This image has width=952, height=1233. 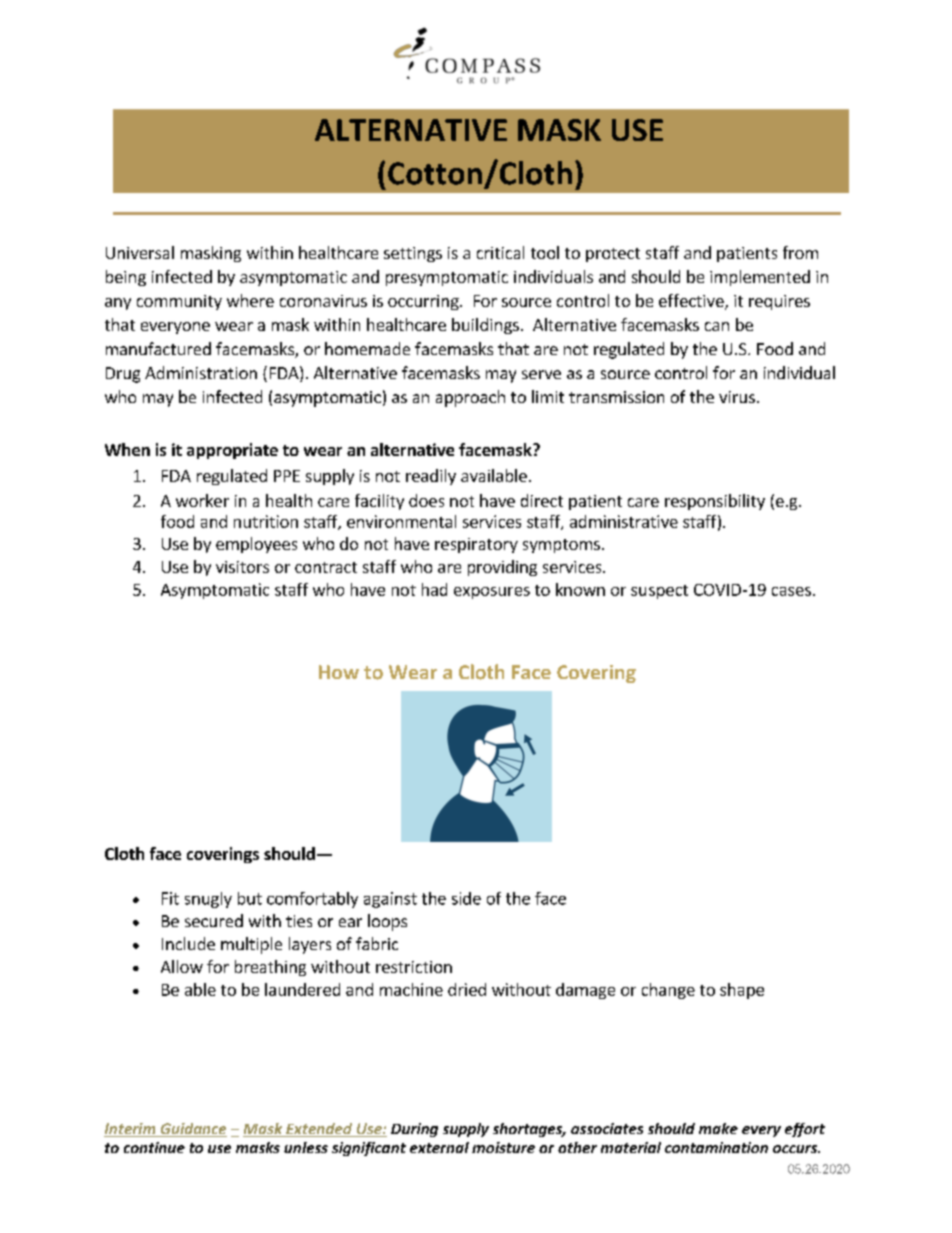 I want to click on implemented, so click(x=760, y=278).
